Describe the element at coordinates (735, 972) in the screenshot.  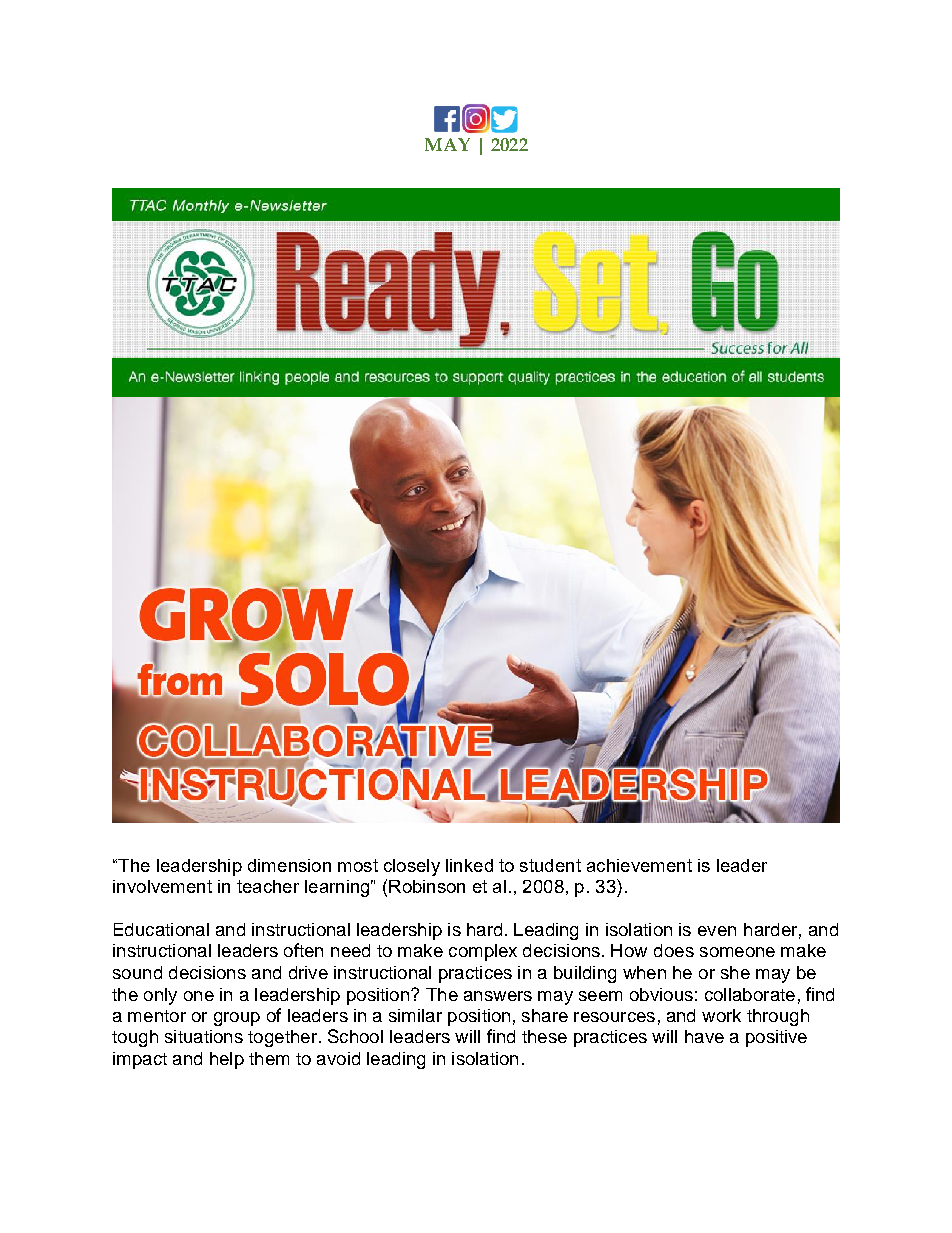
I see `she` at that location.
